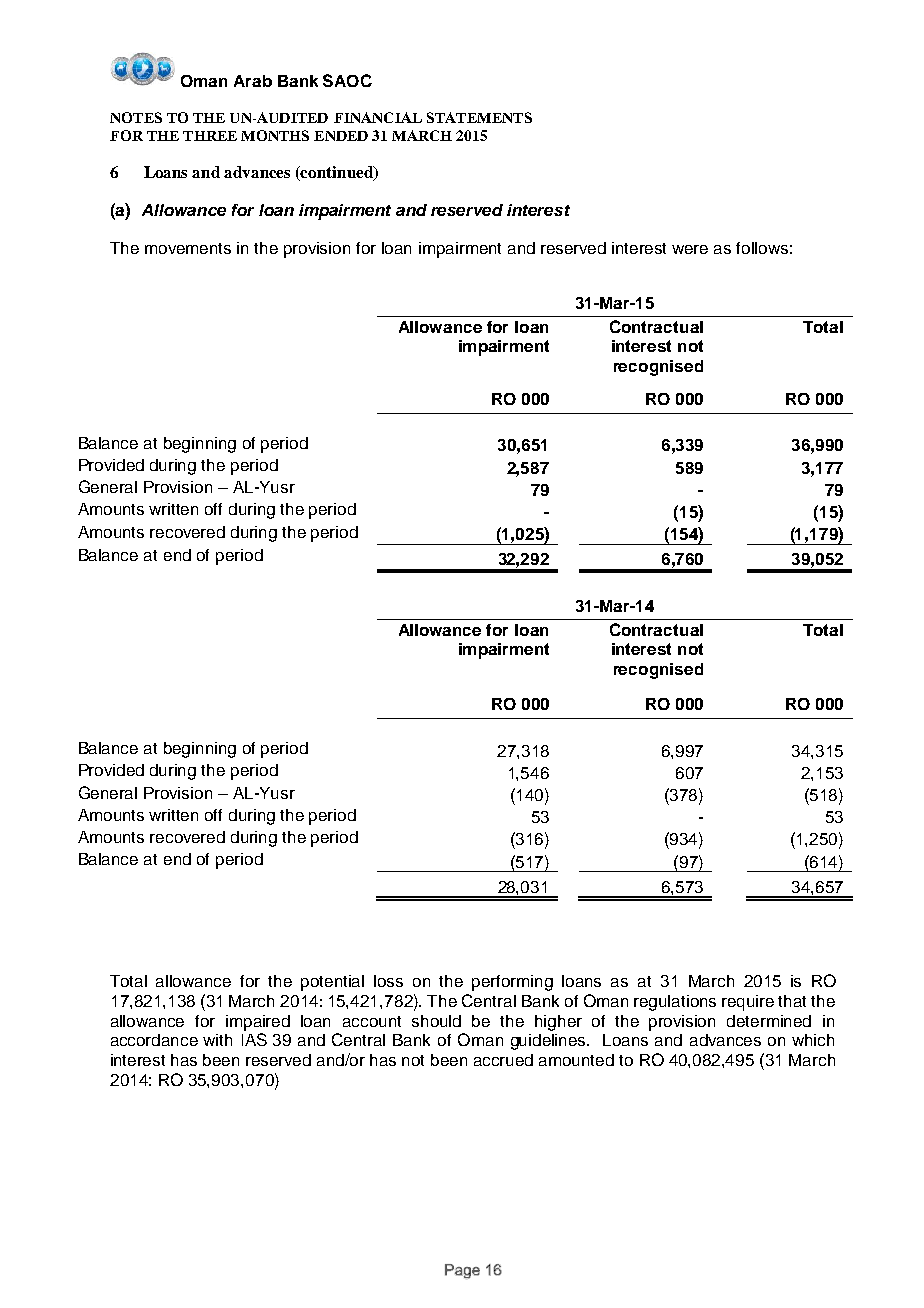  What do you see at coordinates (210, 136) in the document?
I see `THREE` at bounding box center [210, 136].
